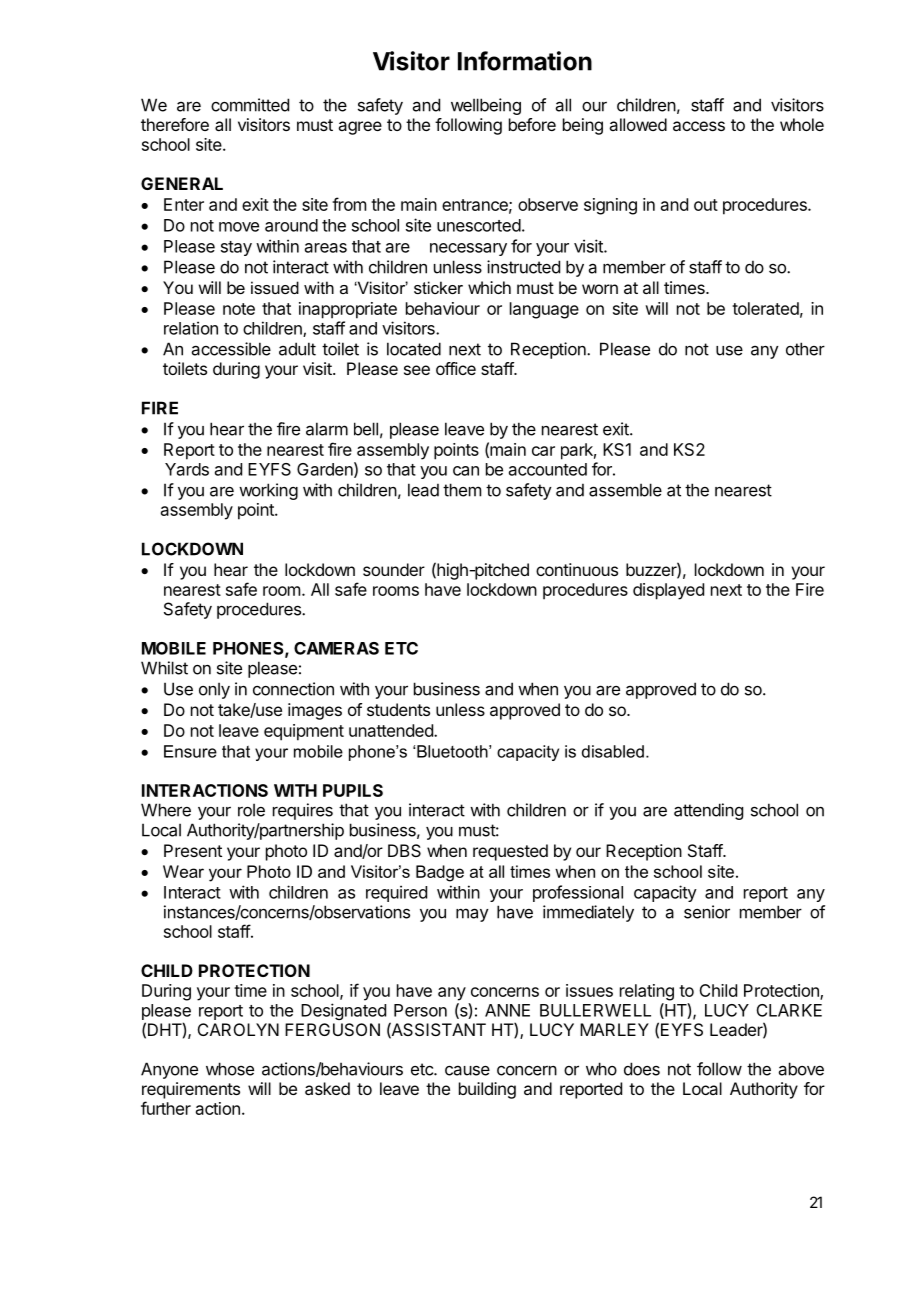 The height and width of the image is (1308, 924). What do you see at coordinates (230, 1069) in the image?
I see `whose` at bounding box center [230, 1069].
